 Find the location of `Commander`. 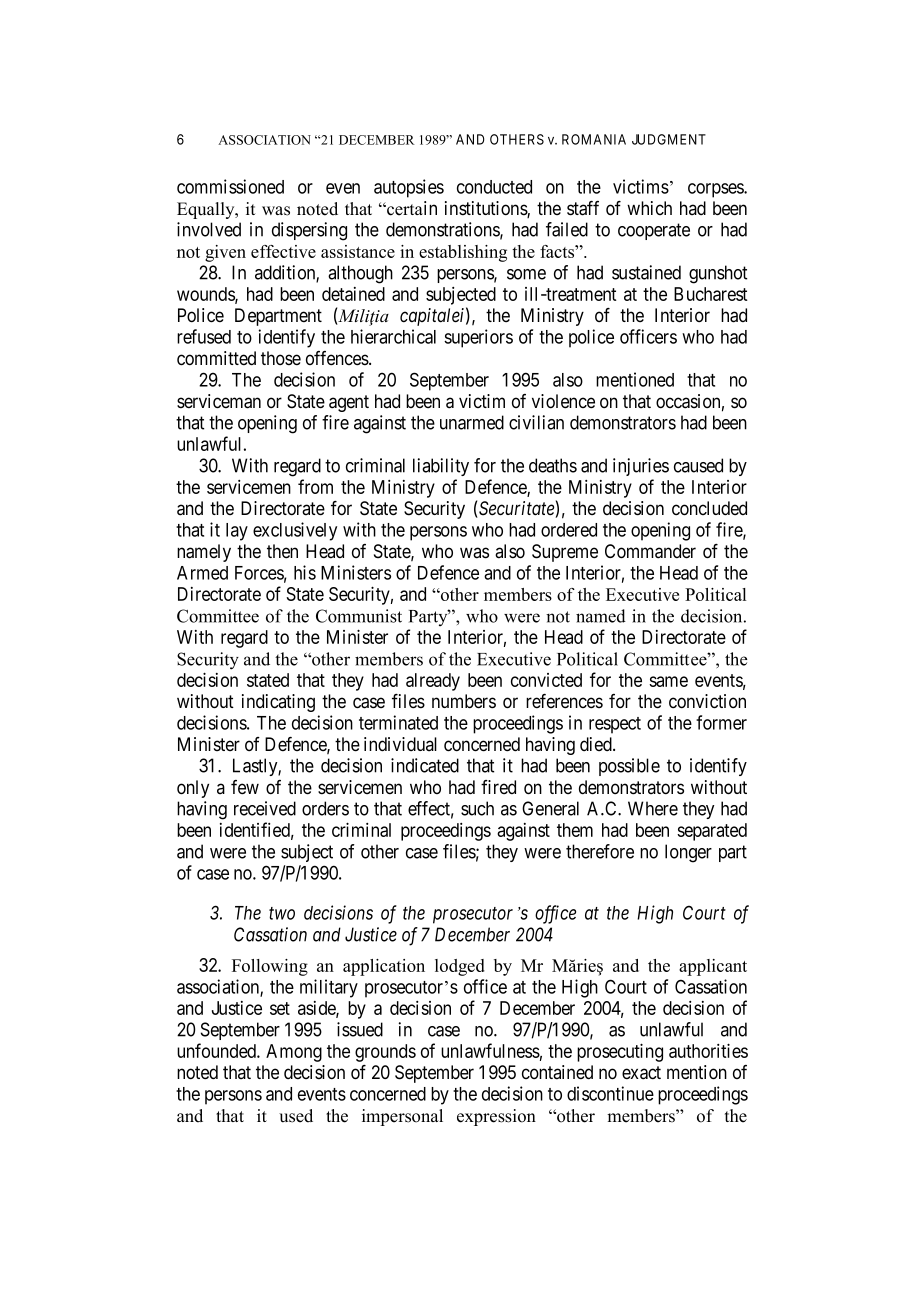

Commander is located at coordinates (650, 551).
